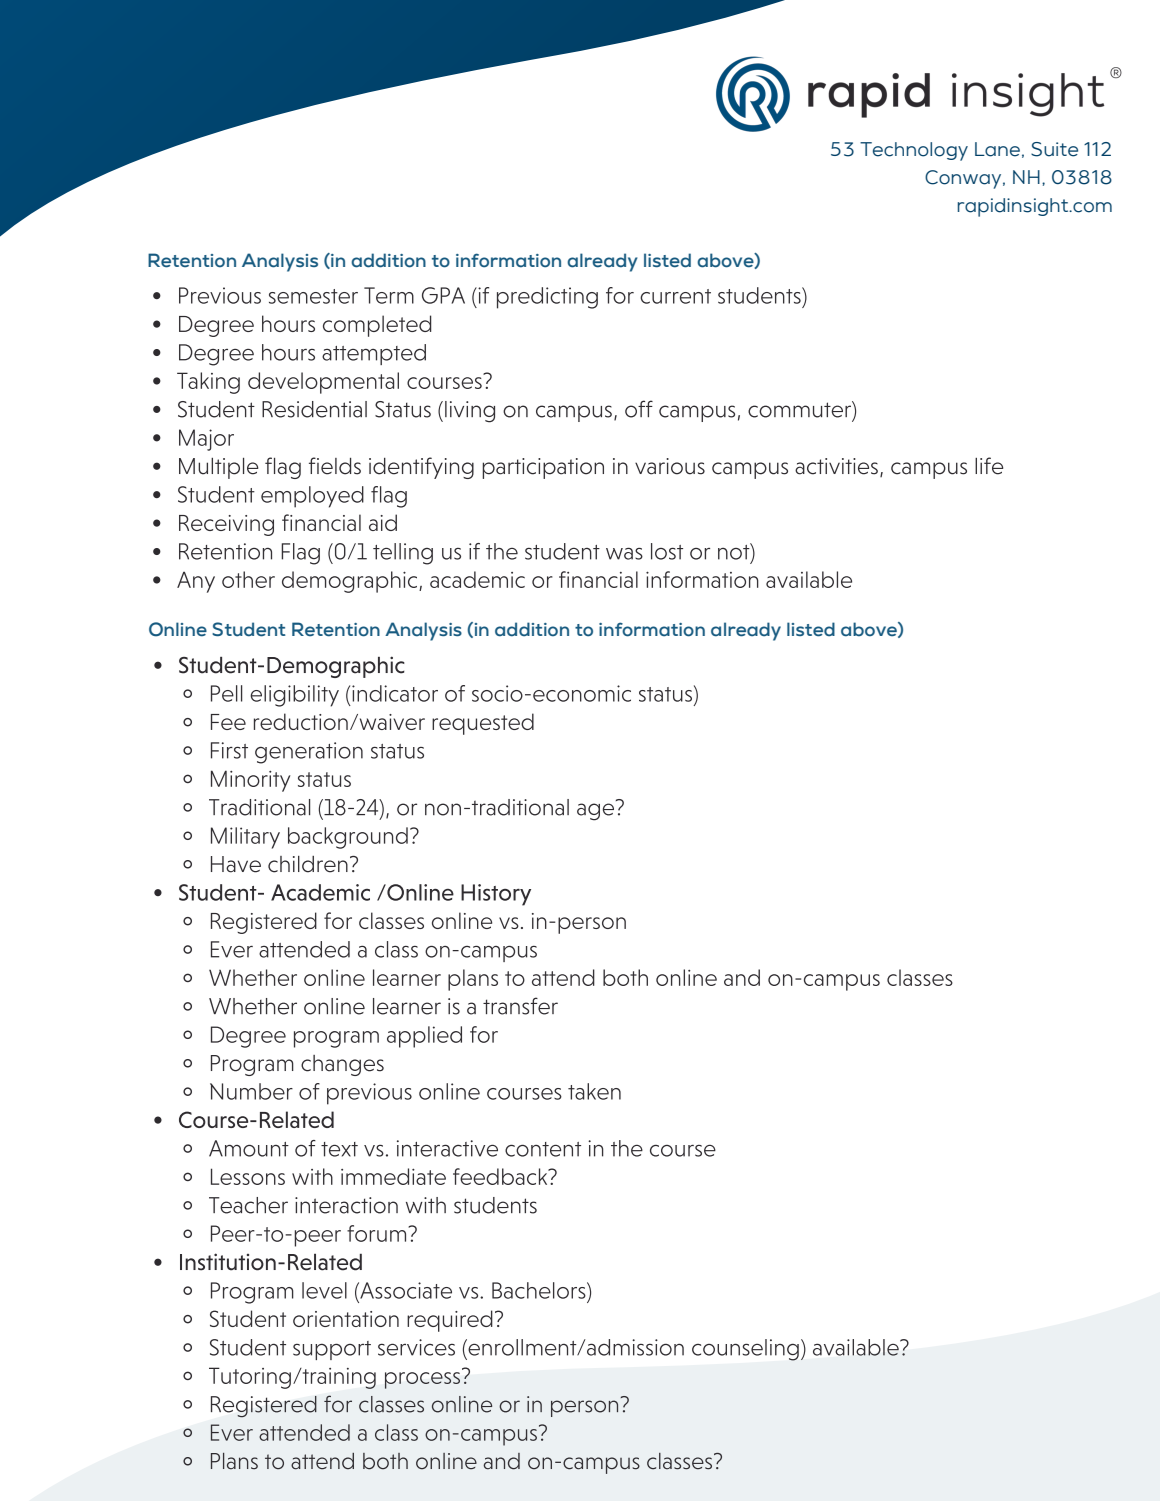  I want to click on various, so click(670, 466).
